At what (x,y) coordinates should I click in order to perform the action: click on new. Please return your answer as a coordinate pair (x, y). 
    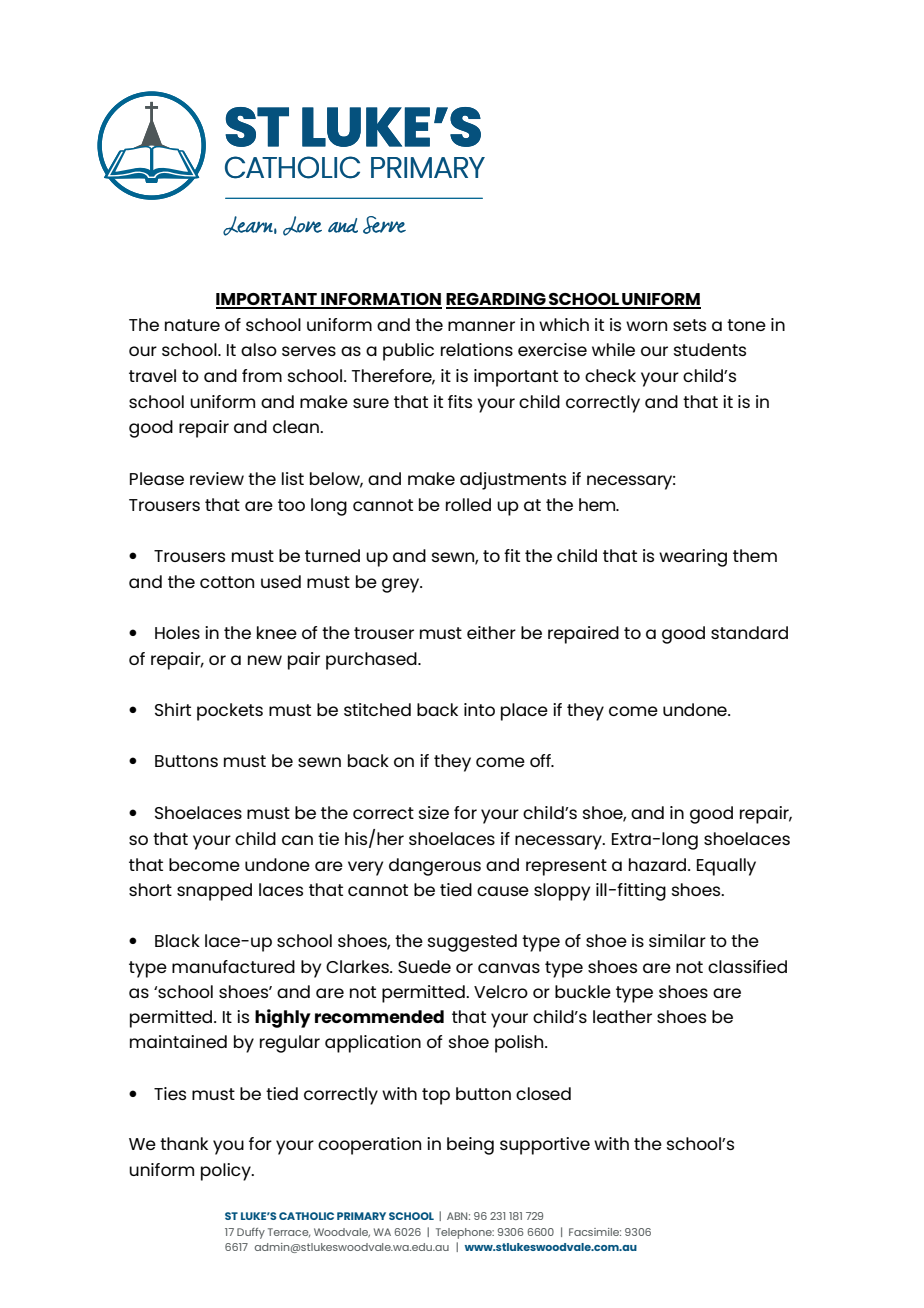
    Looking at the image, I should click on (265, 660).
